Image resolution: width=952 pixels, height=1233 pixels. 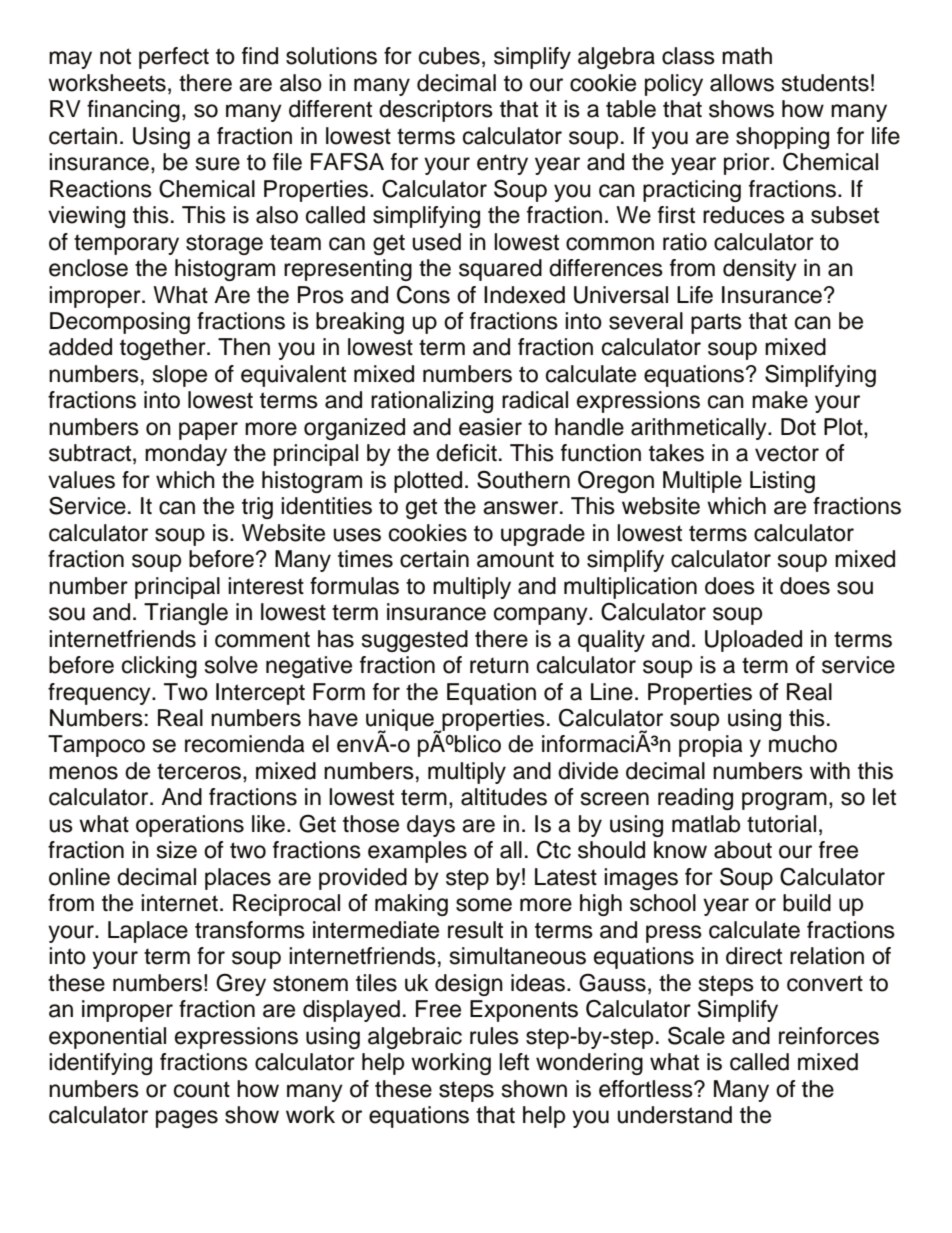 I want to click on count, so click(x=202, y=1089).
